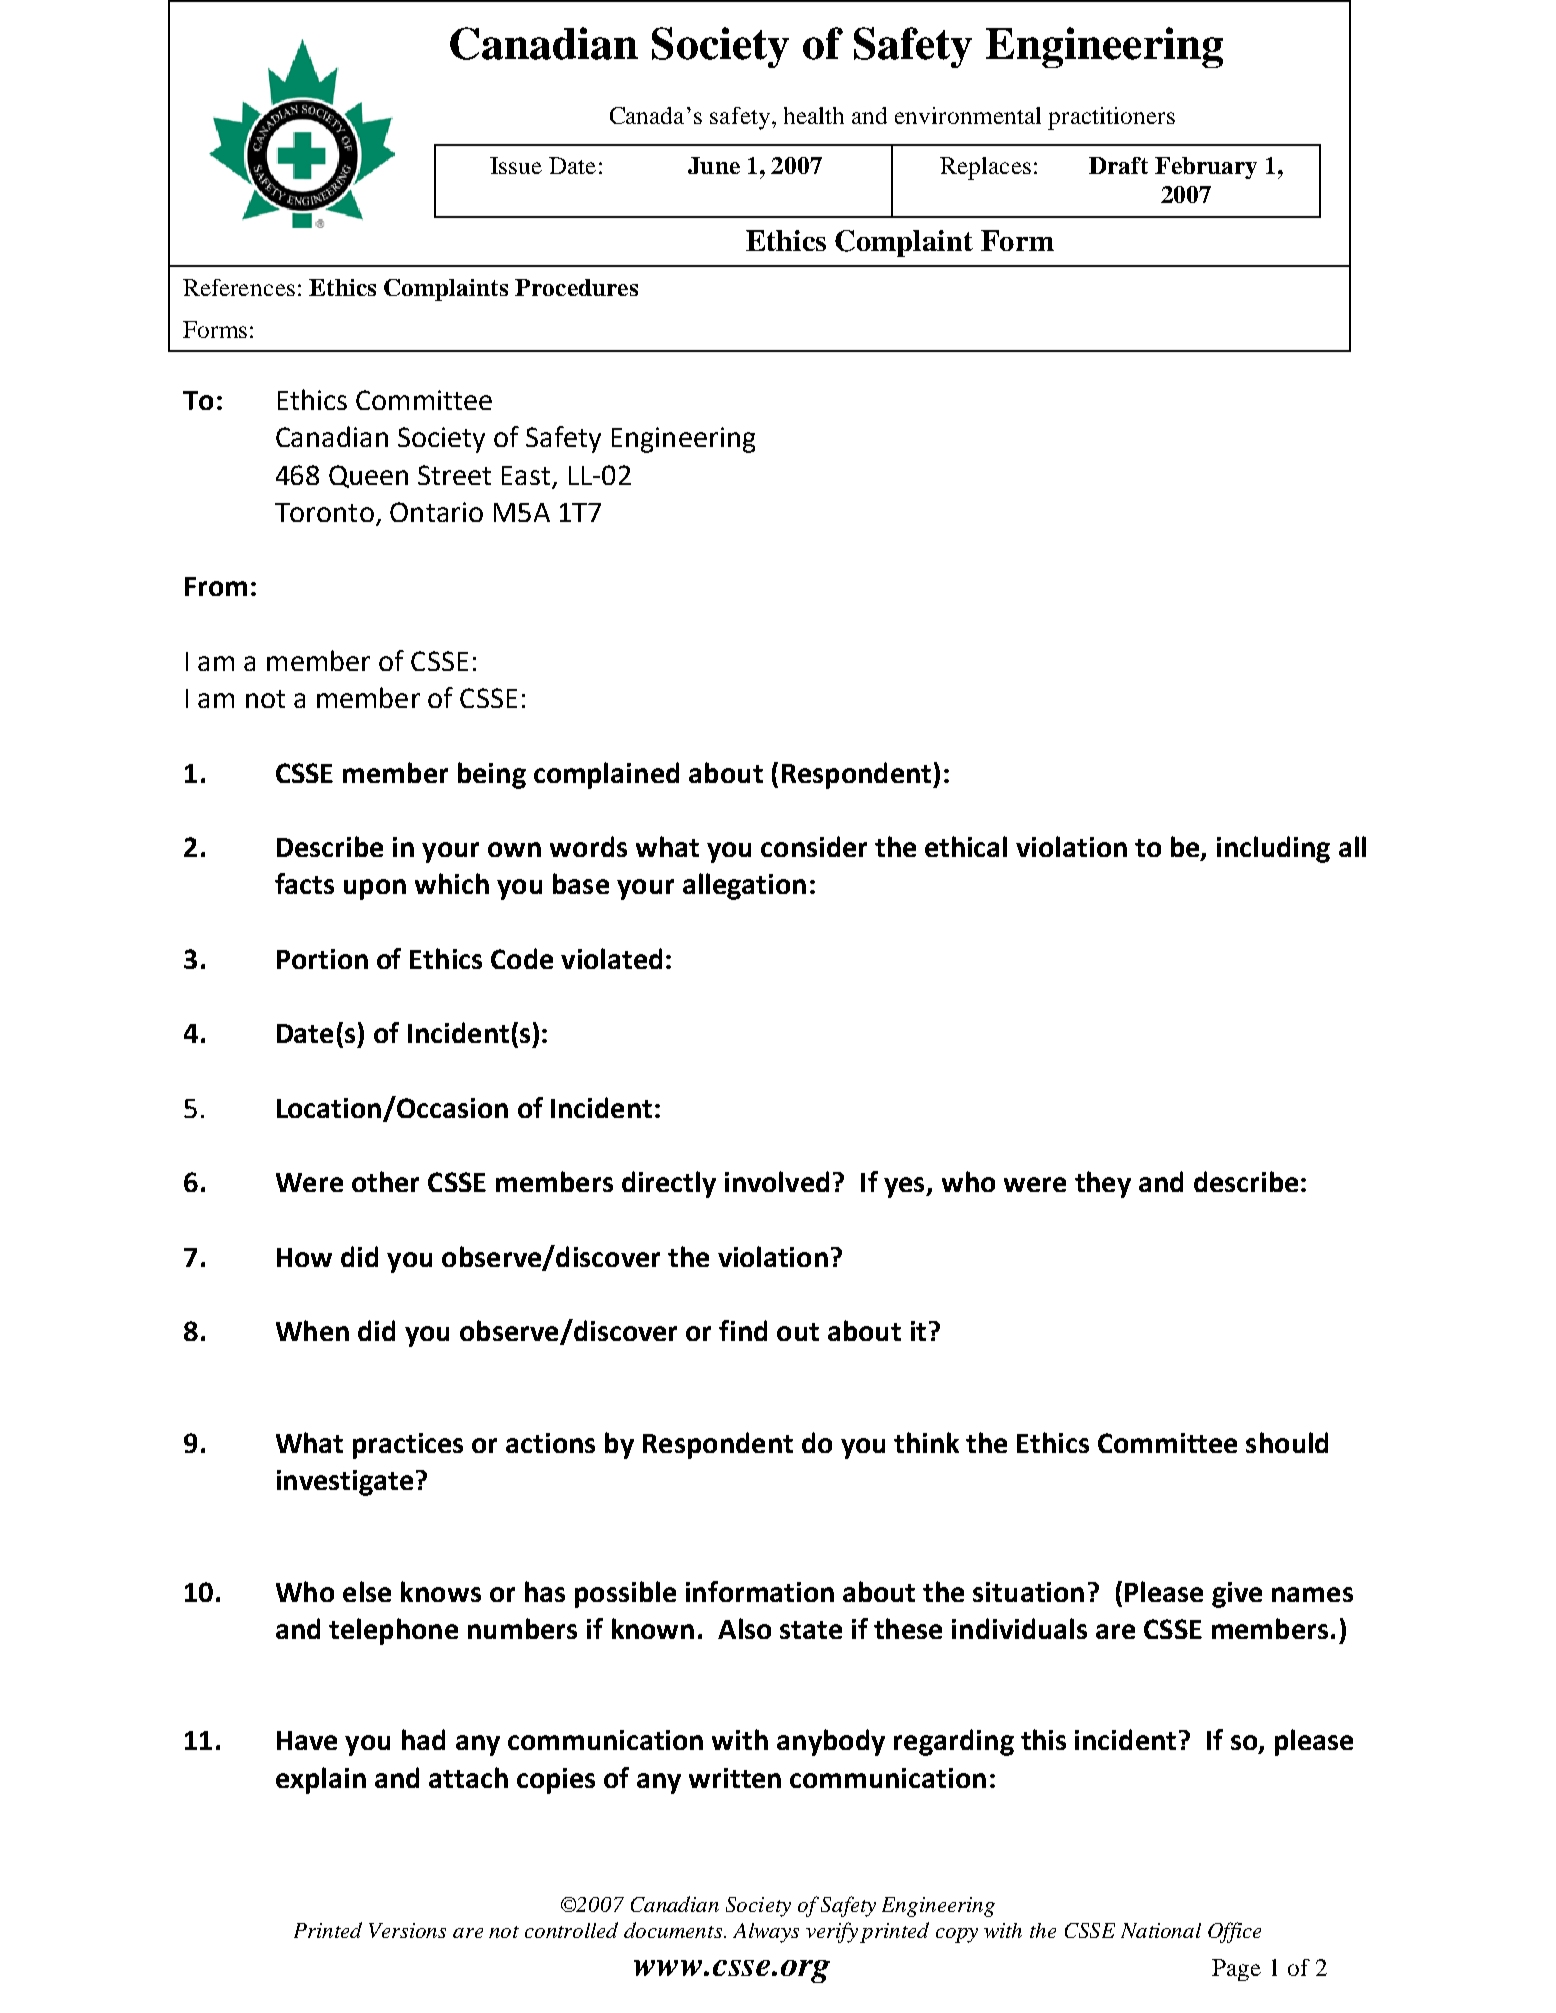 This image has width=1556, height=2013. What do you see at coordinates (492, 775) in the image?
I see `being` at bounding box center [492, 775].
